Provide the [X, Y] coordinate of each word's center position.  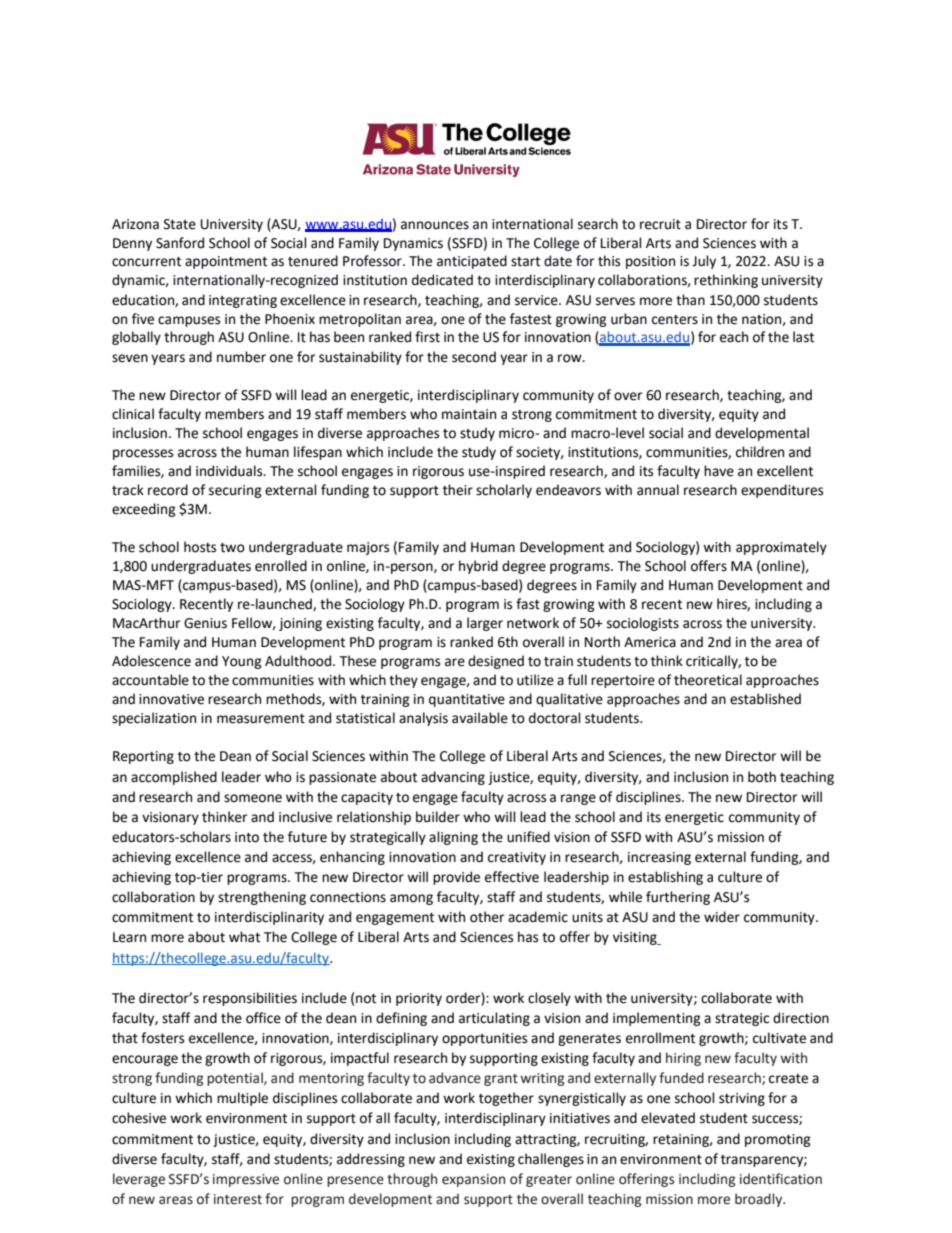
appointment [226, 262]
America [650, 642]
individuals [230, 471]
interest [238, 1199]
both [762, 777]
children [760, 452]
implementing [657, 1019]
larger [485, 624]
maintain [469, 414]
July [704, 262]
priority [419, 999]
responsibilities [250, 999]
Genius [205, 623]
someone [253, 798]
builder [438, 817]
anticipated [472, 262]
